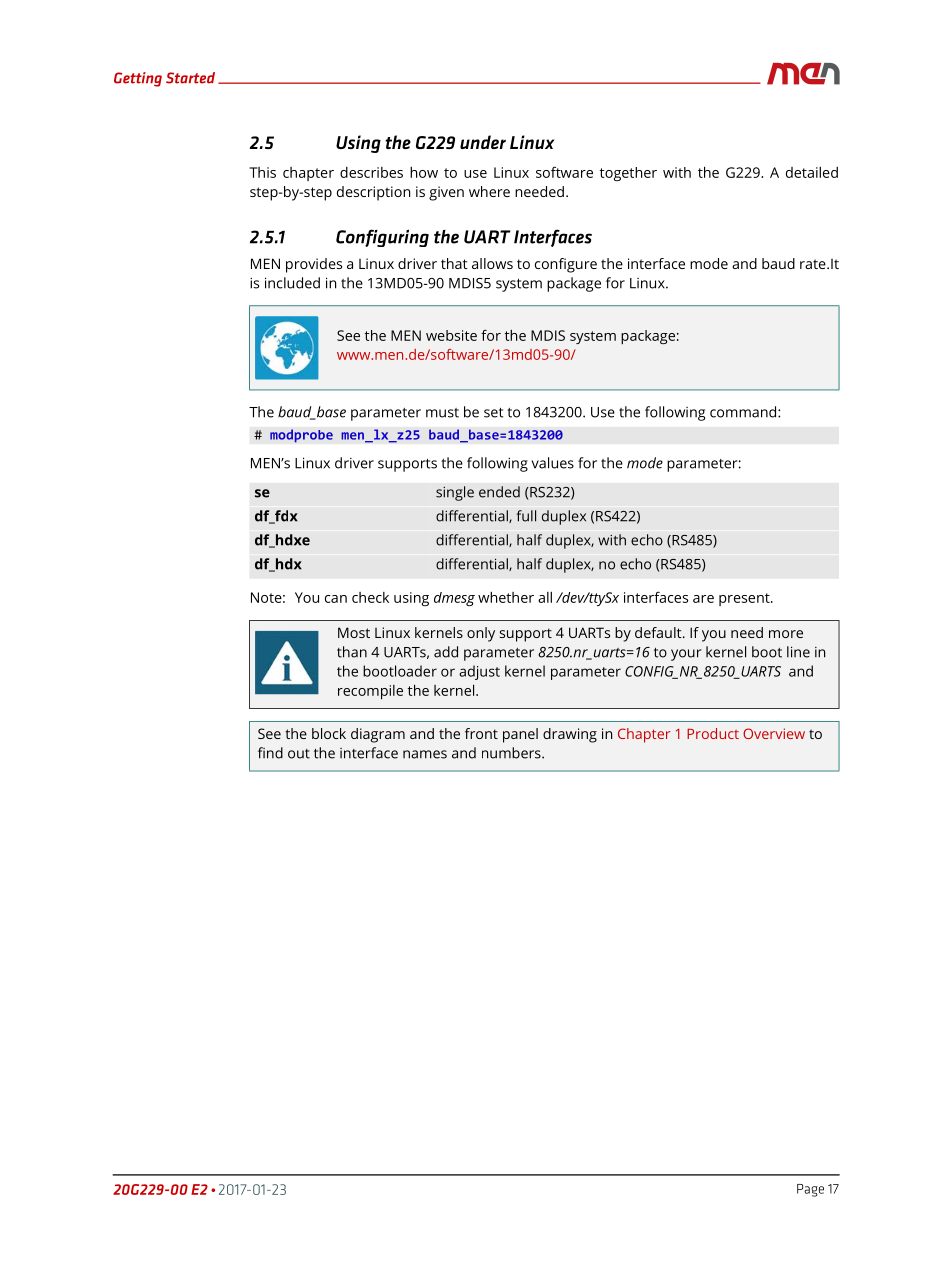 The image size is (952, 1268). Describe the element at coordinates (451, 335) in the screenshot. I see `website` at that location.
